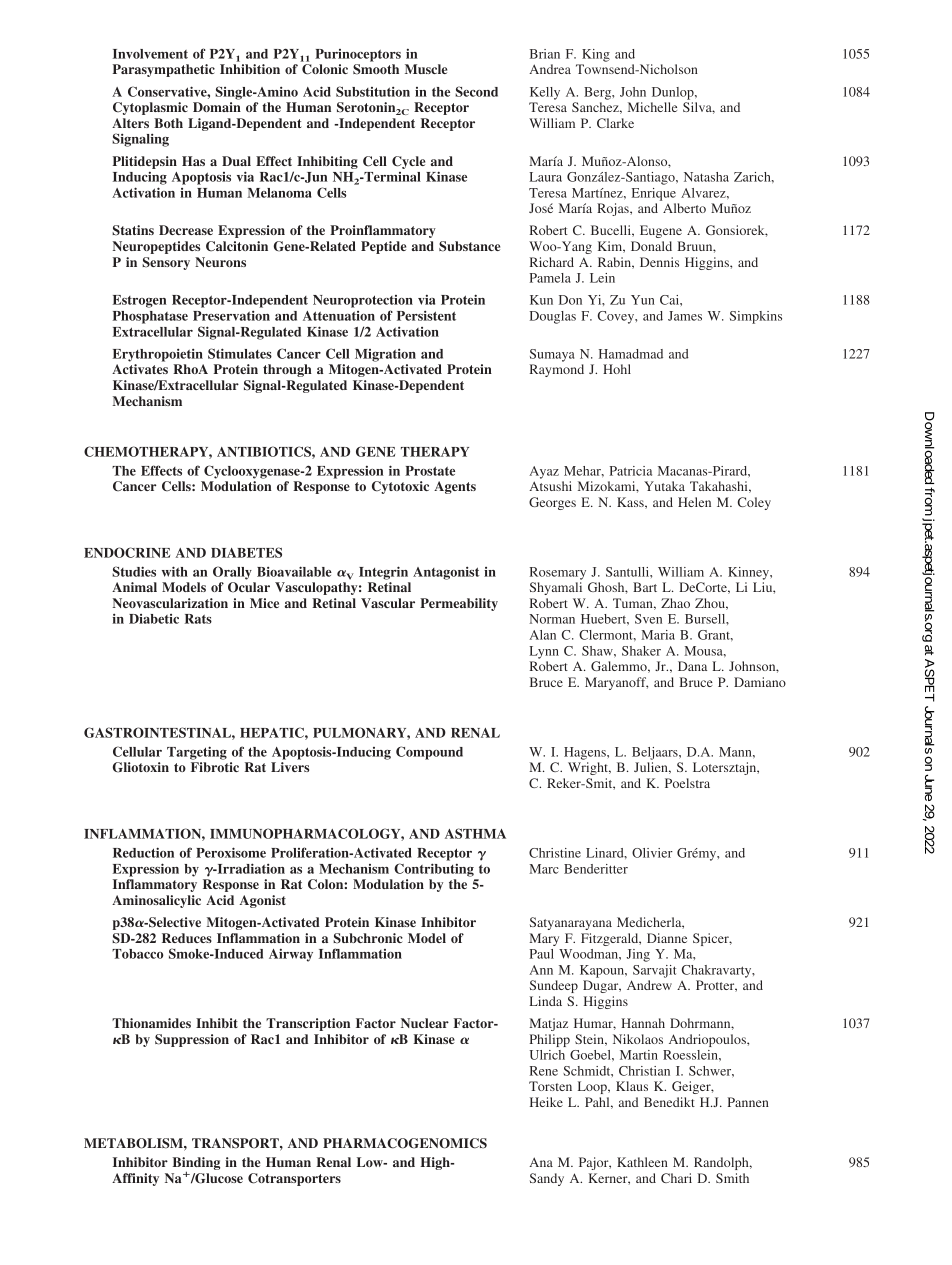  Describe the element at coordinates (675, 603) in the screenshot. I see `Zhao` at that location.
